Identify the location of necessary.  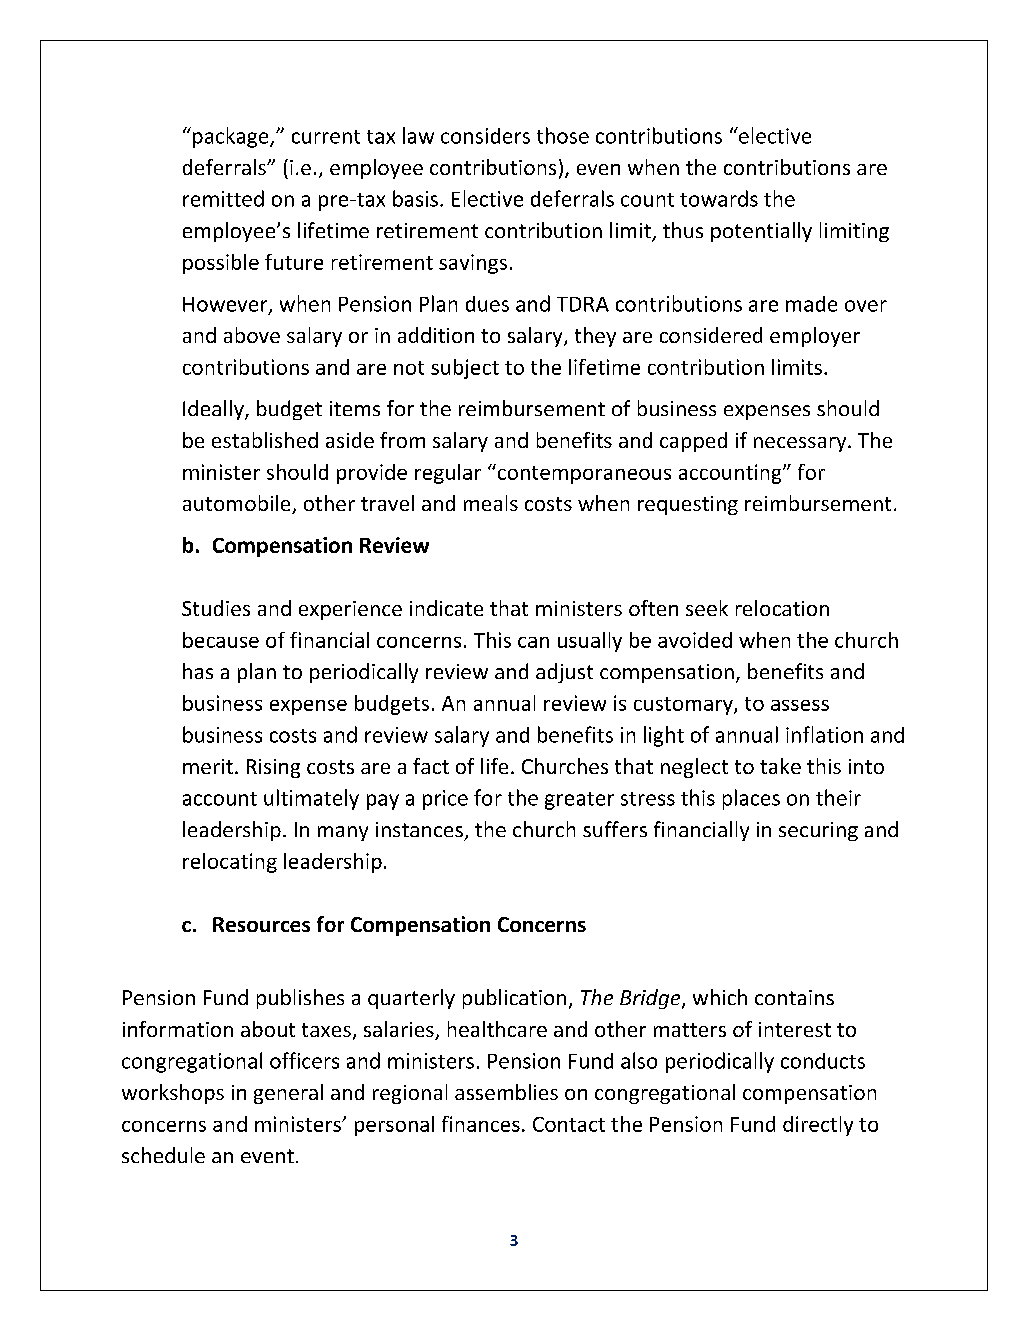
(801, 444).
